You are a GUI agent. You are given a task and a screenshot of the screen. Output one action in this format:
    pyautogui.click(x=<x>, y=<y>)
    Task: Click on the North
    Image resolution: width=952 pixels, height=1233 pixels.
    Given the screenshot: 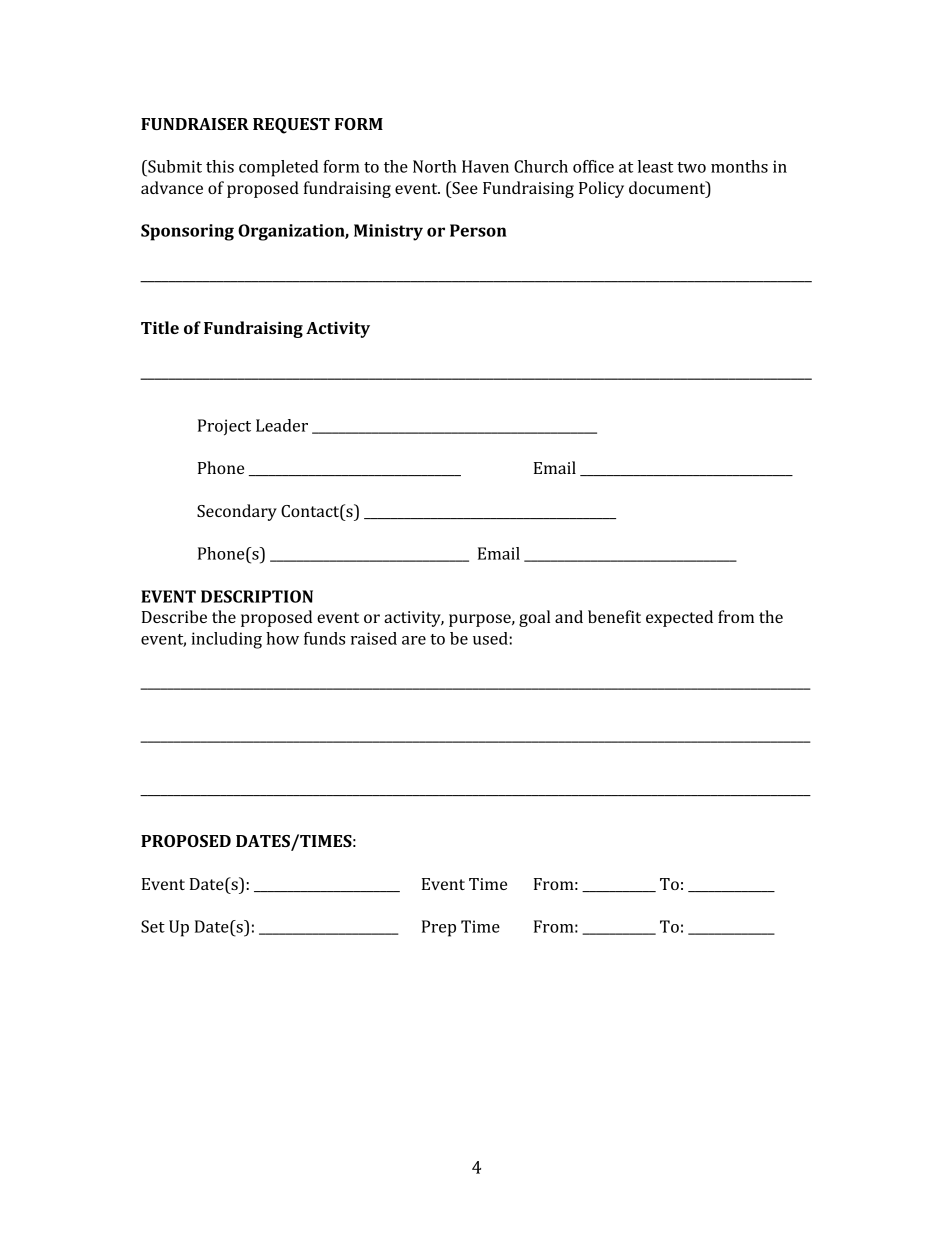 What is the action you would take?
    pyautogui.click(x=435, y=166)
